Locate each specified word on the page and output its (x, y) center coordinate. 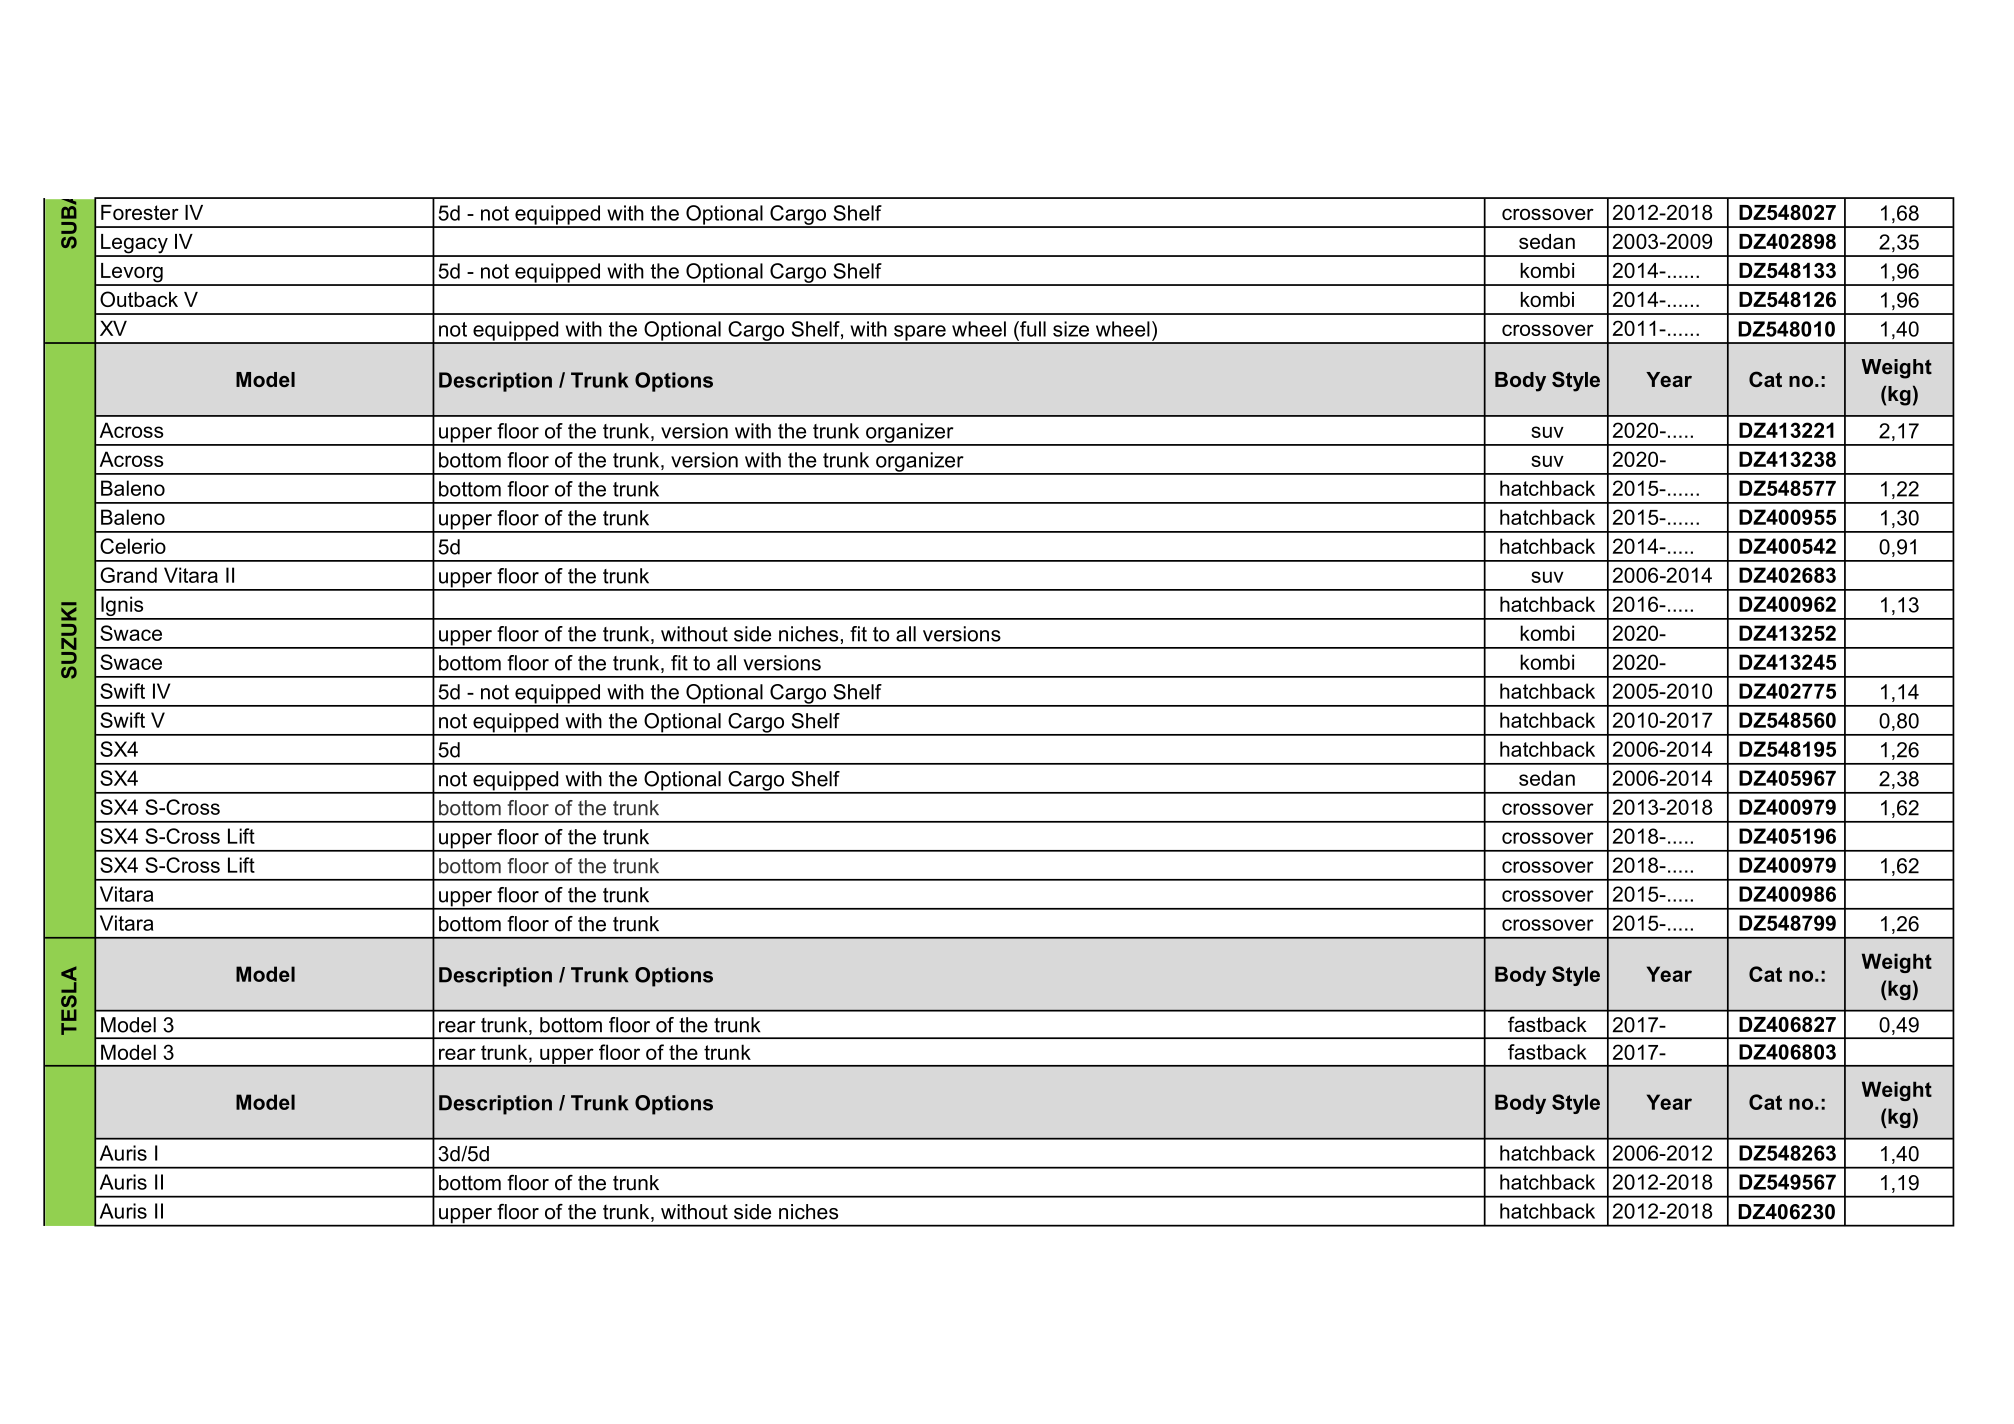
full (1032, 329)
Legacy (134, 245)
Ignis (122, 607)
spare (920, 334)
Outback (139, 299)
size (1071, 329)
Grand (128, 575)
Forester (140, 212)
